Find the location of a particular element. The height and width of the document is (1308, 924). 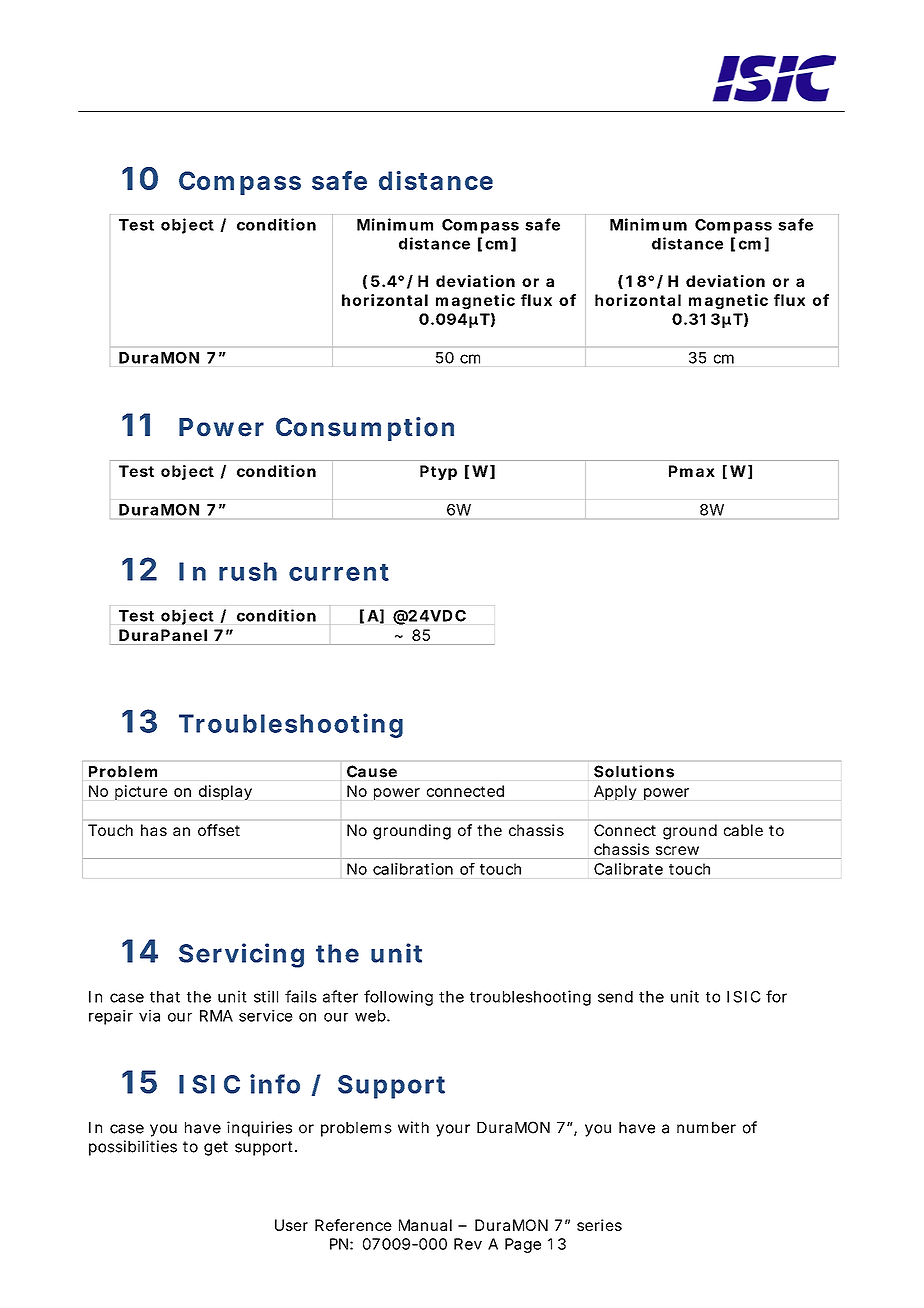

rush is located at coordinates (248, 571).
